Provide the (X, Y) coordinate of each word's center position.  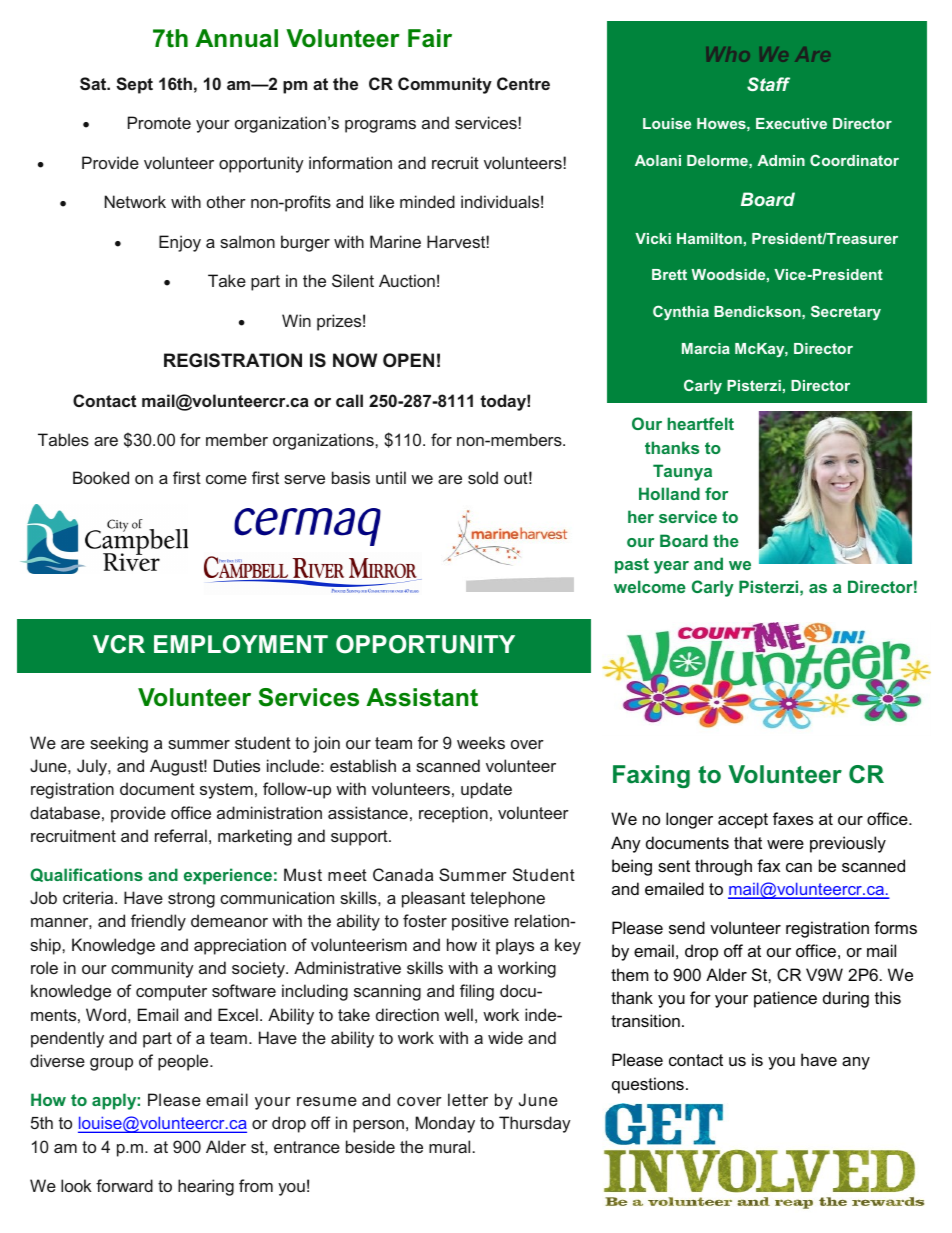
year (671, 567)
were (785, 844)
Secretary (846, 312)
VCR (119, 644)
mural (449, 1146)
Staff (768, 84)
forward (124, 1185)
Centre (523, 83)
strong (191, 900)
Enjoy (180, 243)
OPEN (408, 360)
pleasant (433, 899)
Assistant (422, 697)
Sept (134, 85)
